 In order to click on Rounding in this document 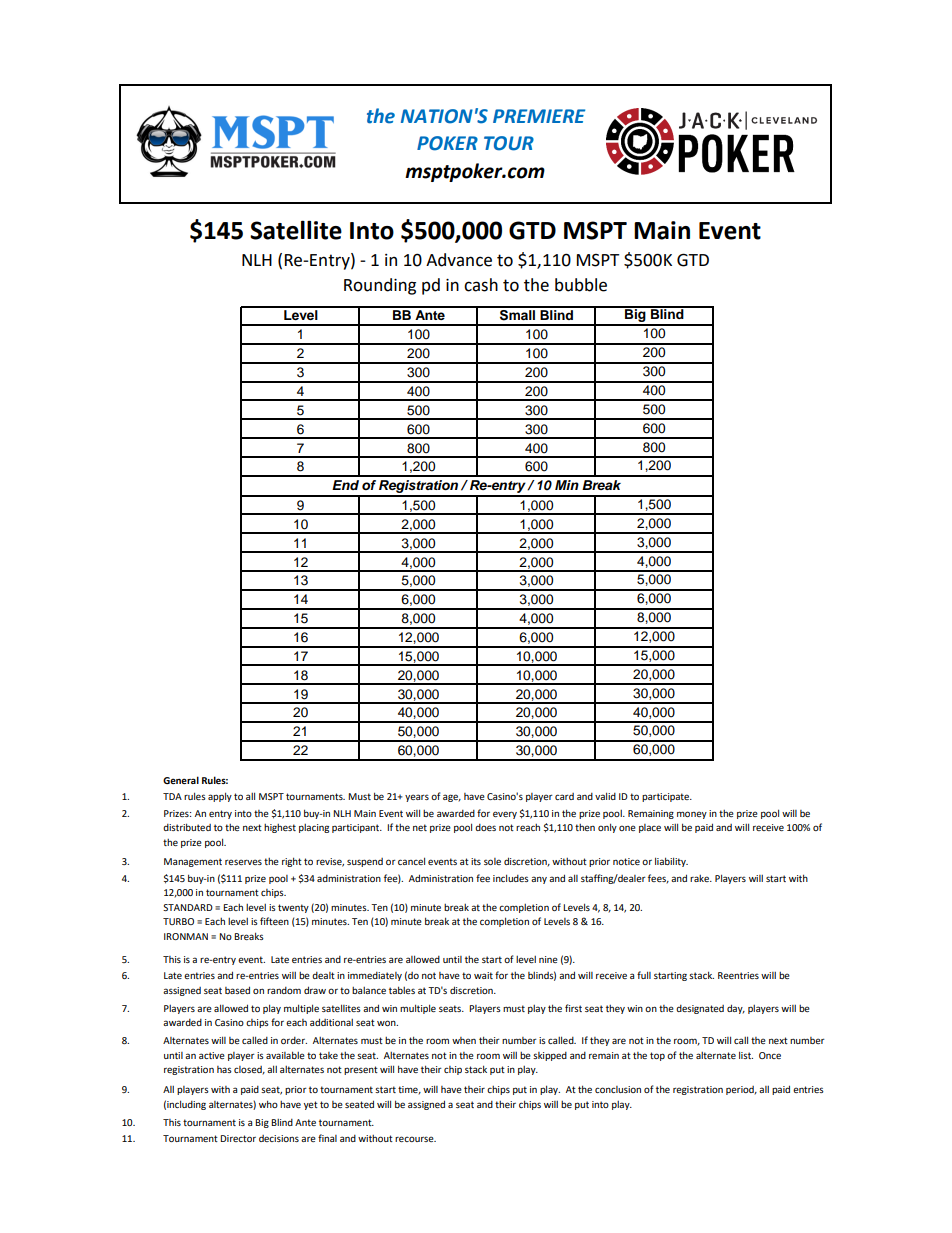, I will do `click(380, 286)`.
